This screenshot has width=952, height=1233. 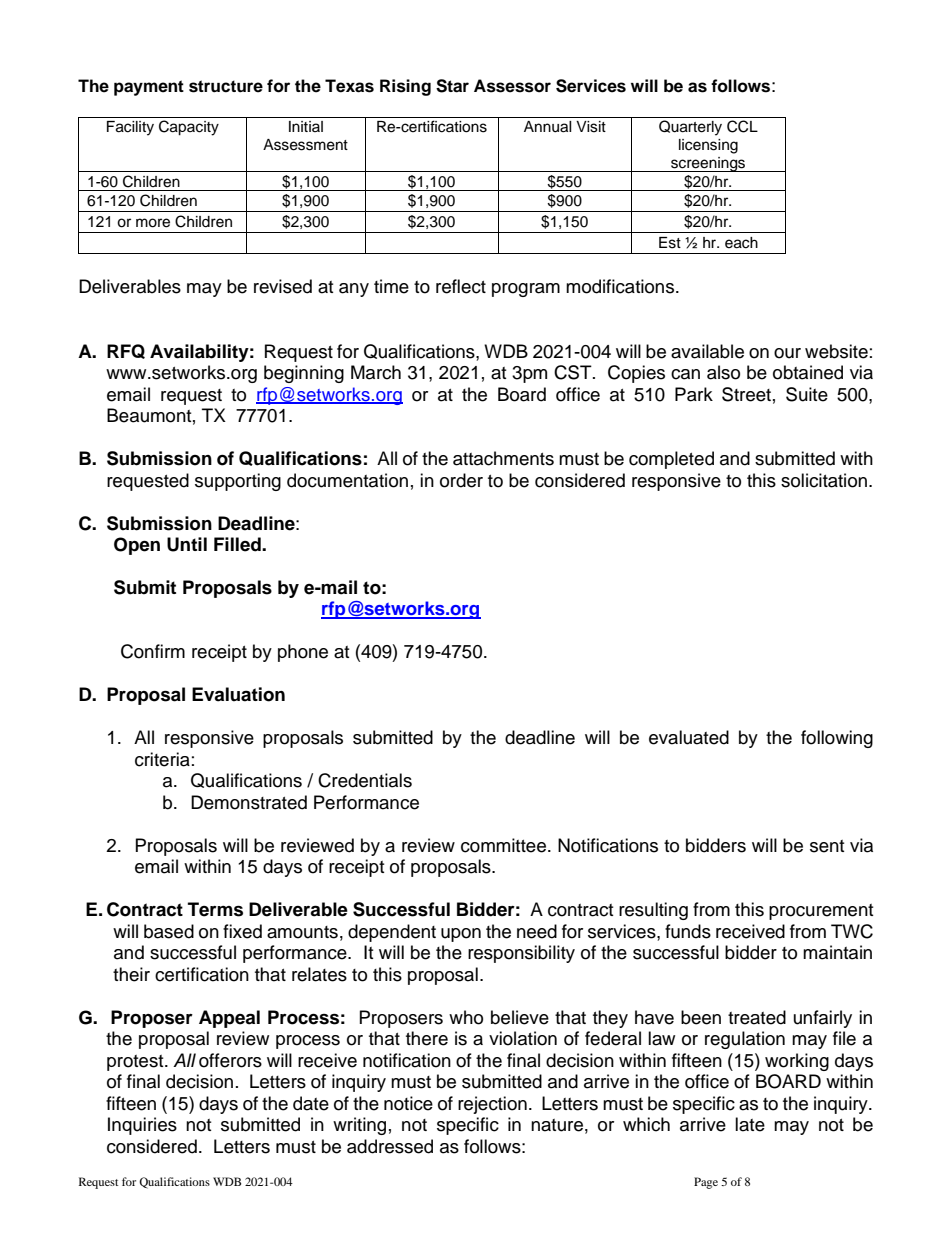 I want to click on committee, so click(x=503, y=845).
